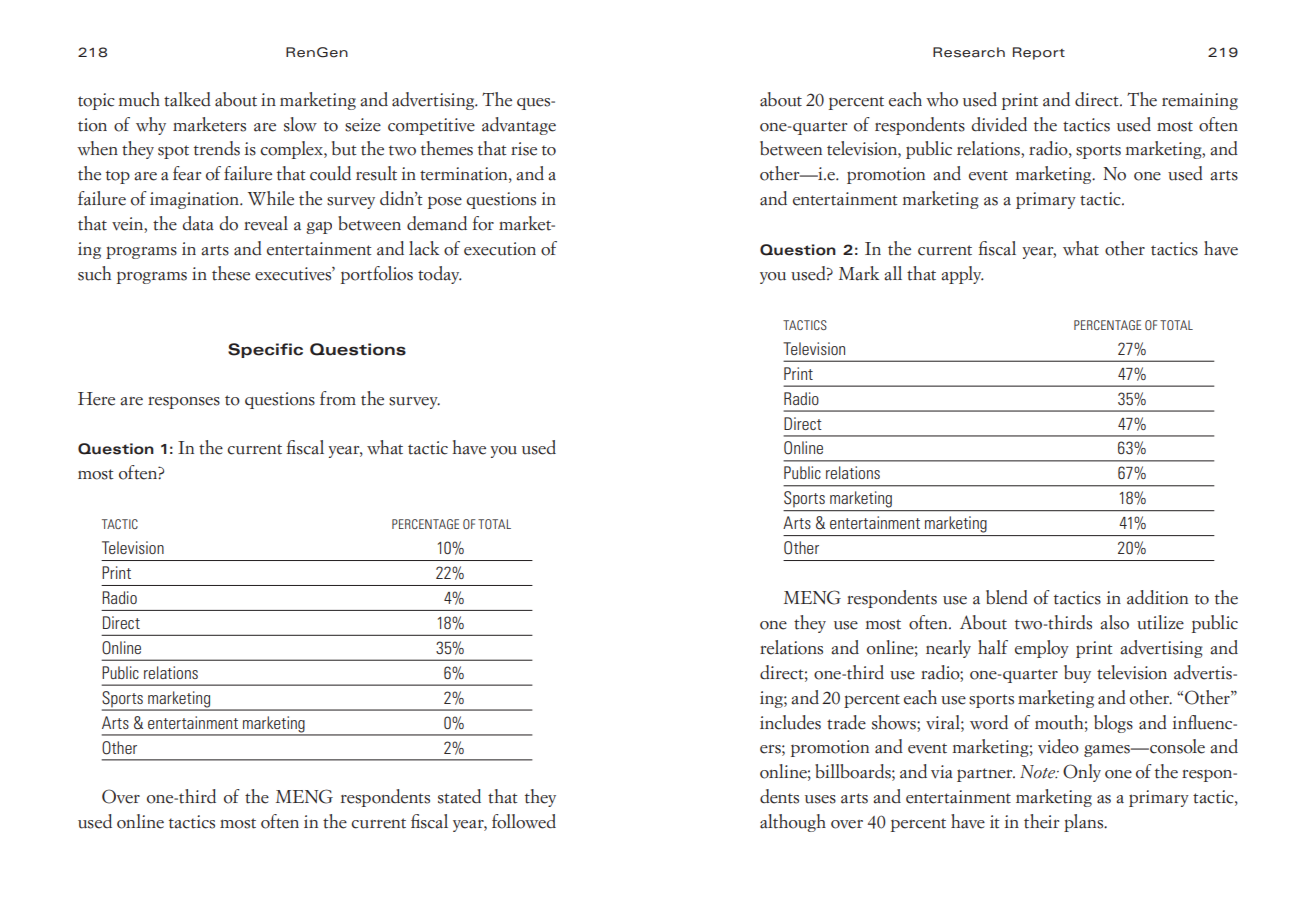 The width and height of the screenshot is (1316, 897). What do you see at coordinates (338, 398) in the screenshot?
I see `from` at bounding box center [338, 398].
